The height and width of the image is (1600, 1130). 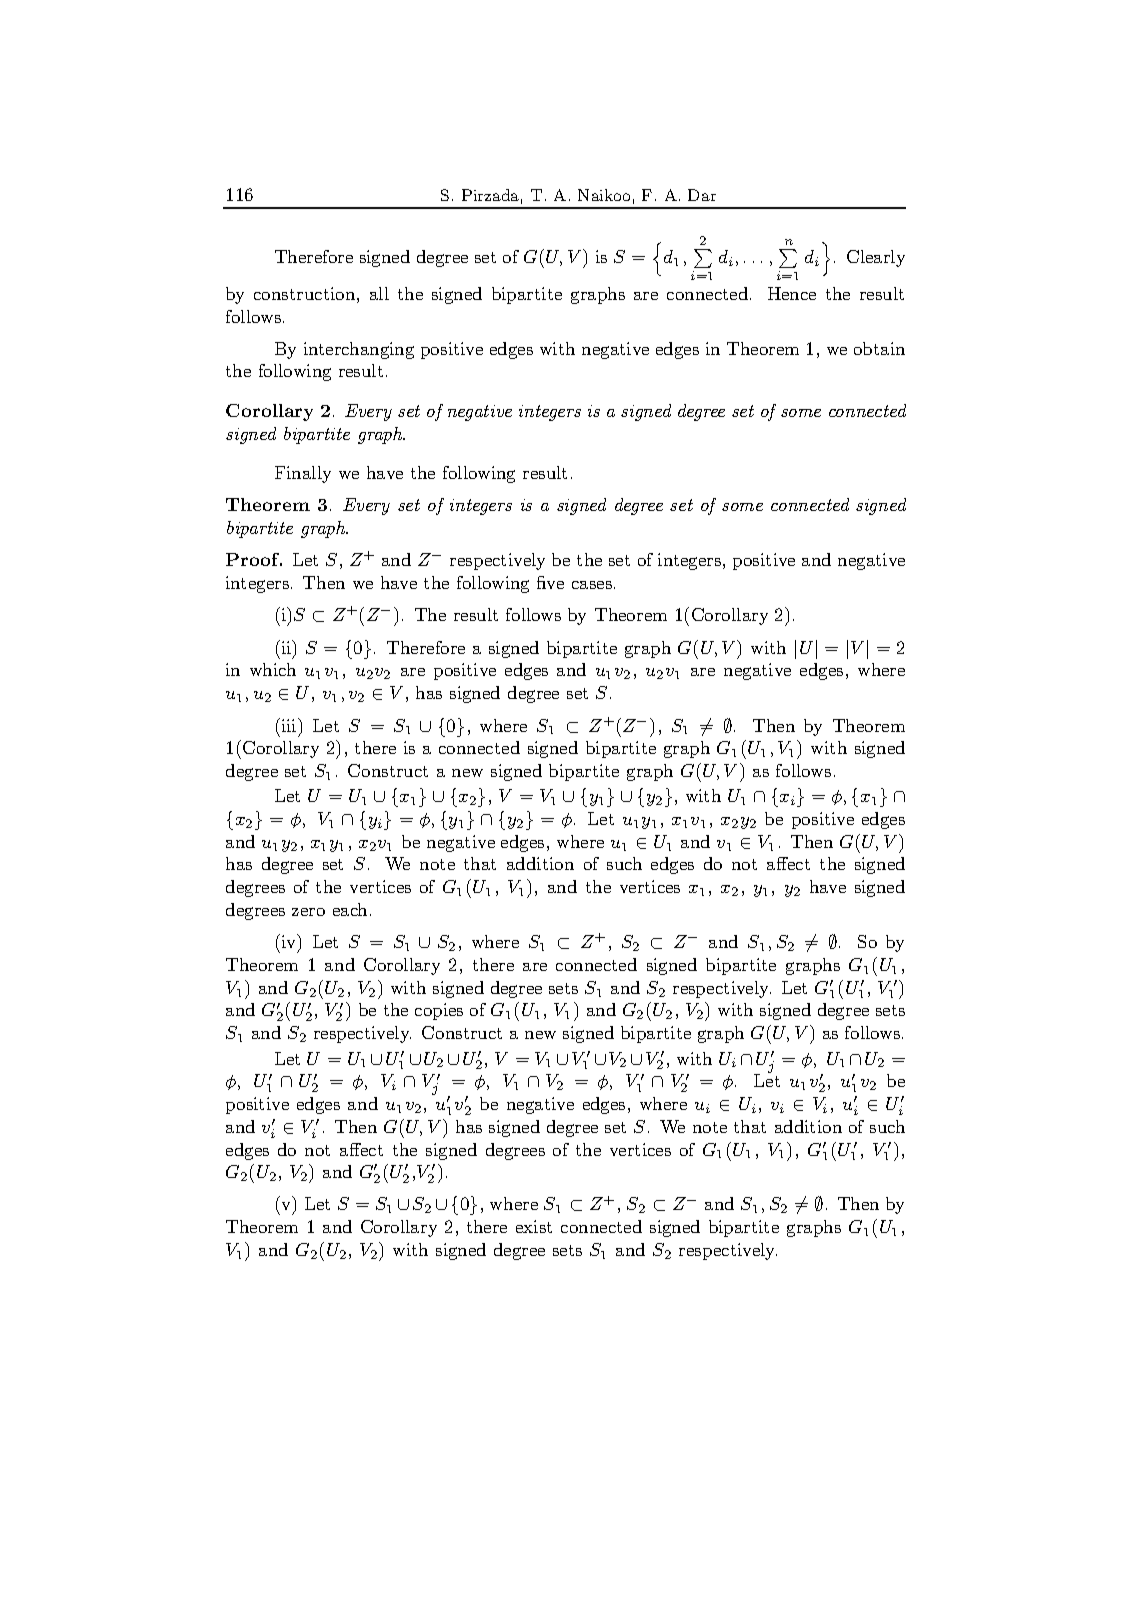 I want to click on interchanging, so click(x=359, y=350).
